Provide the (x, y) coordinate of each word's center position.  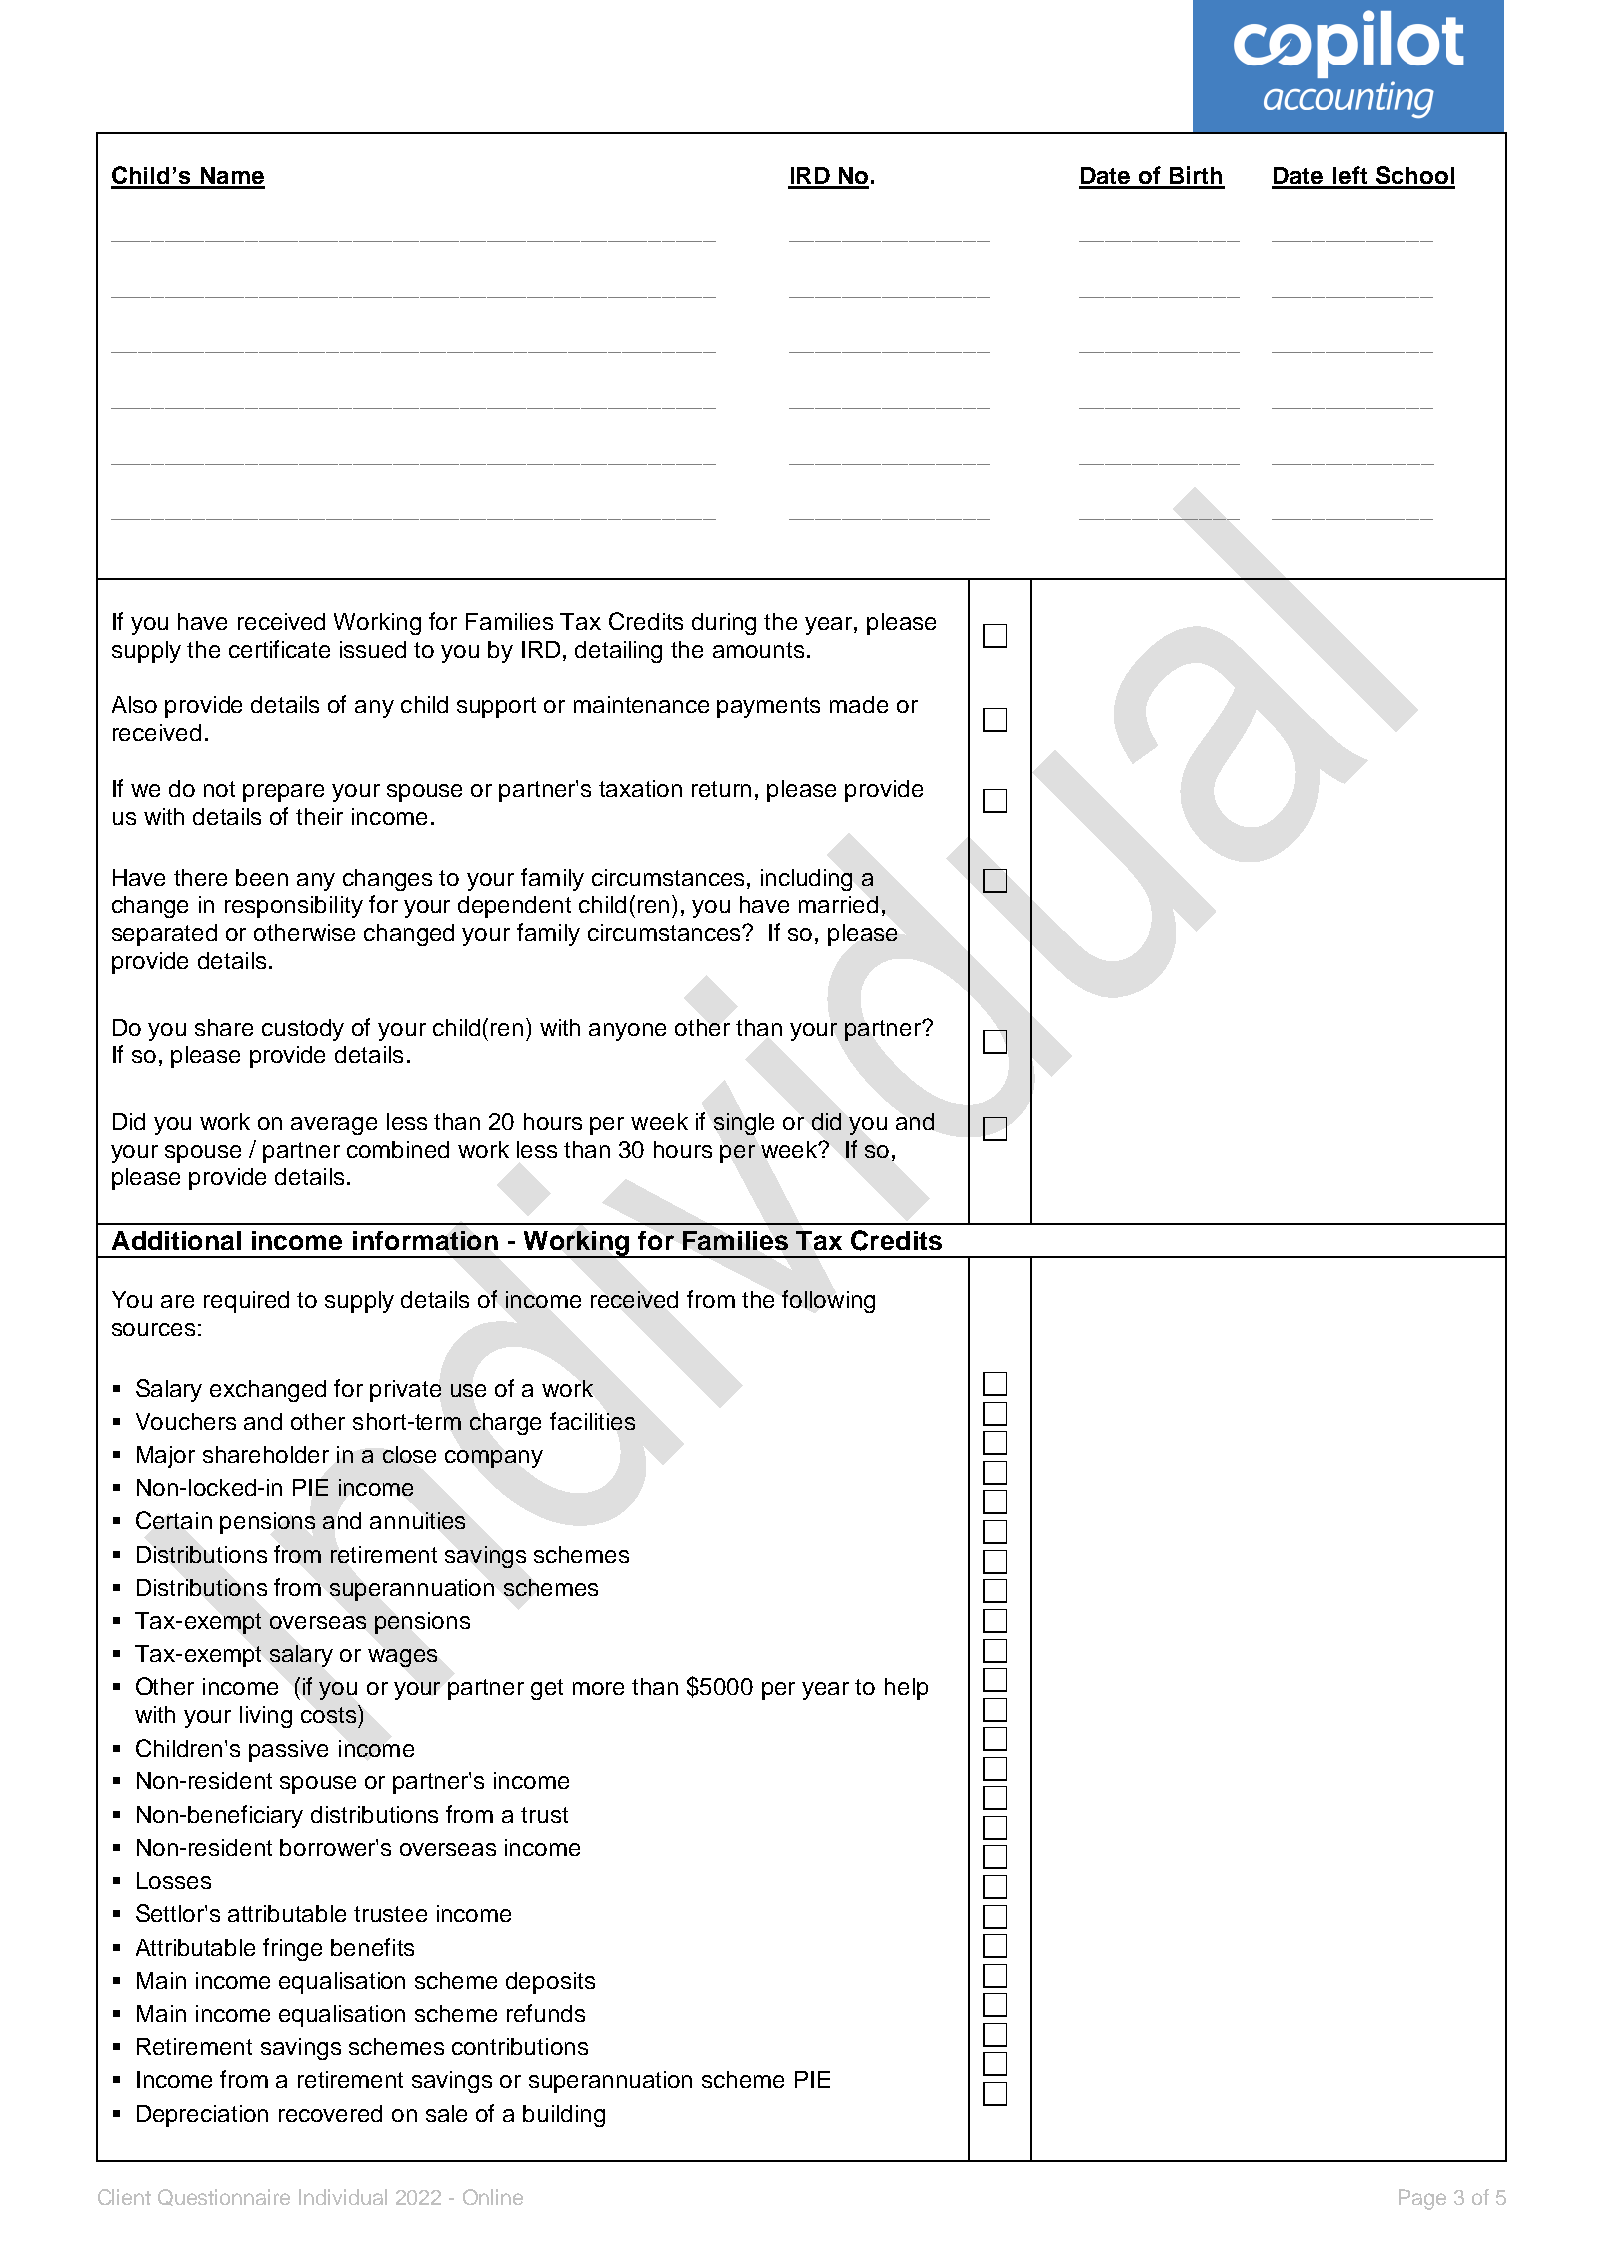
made (859, 704)
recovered (330, 2113)
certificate (279, 649)
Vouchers (186, 1421)
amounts (758, 650)
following (828, 1301)
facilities (592, 1421)
